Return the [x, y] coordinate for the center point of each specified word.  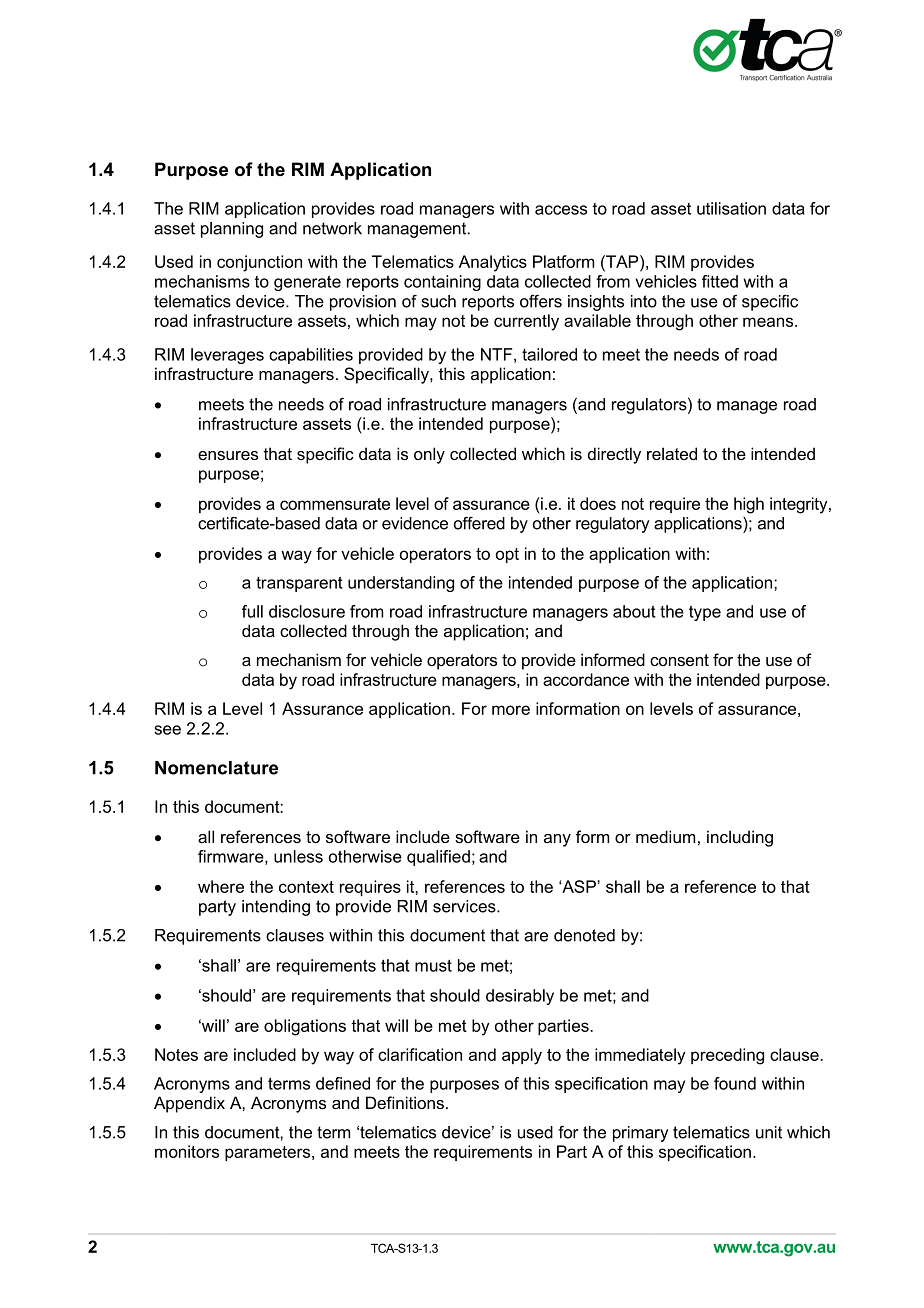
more [511, 710]
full [252, 611]
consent [679, 660]
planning [232, 230]
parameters [269, 1153]
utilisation [731, 208]
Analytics [493, 263]
